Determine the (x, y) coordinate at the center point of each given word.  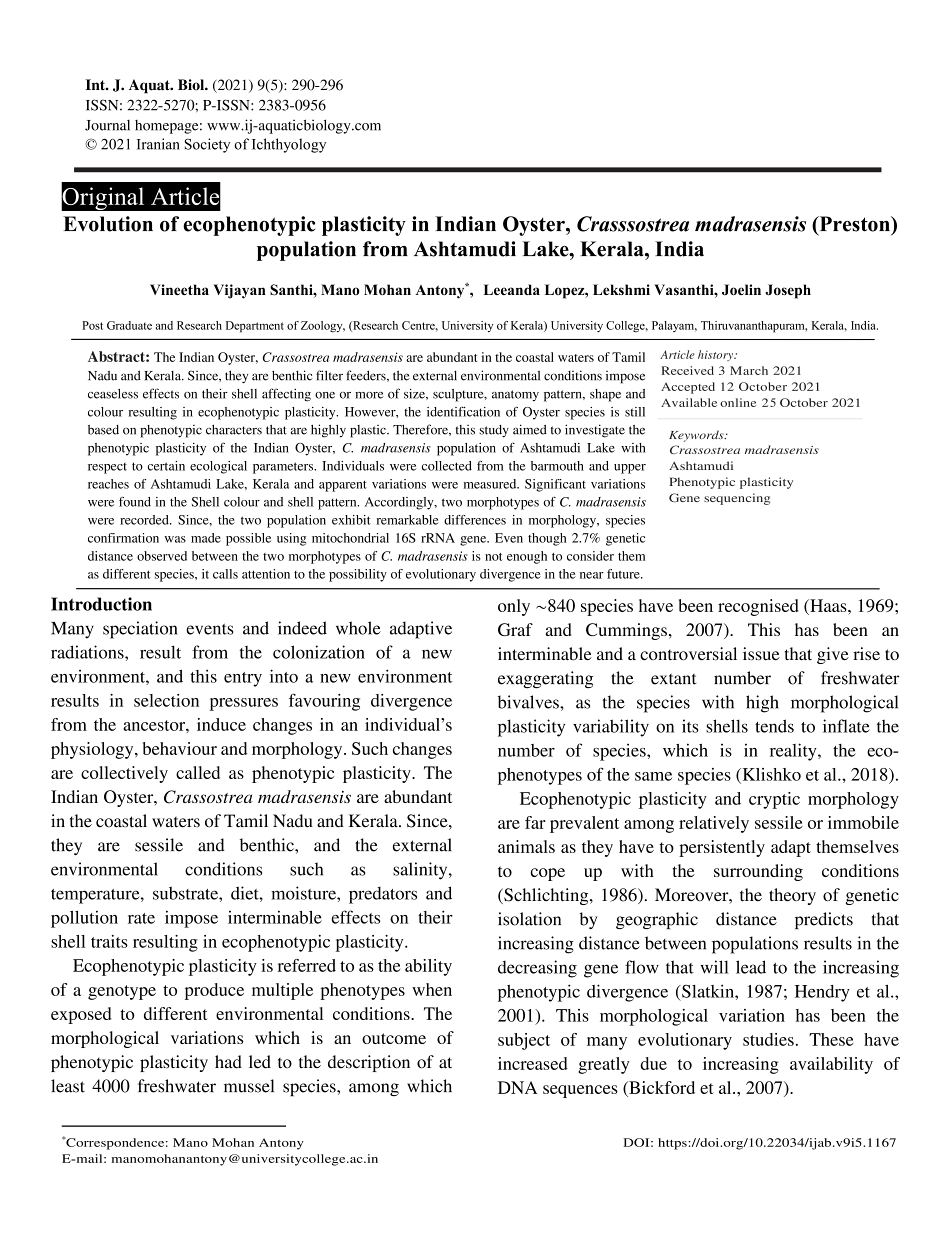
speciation (140, 630)
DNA (518, 1087)
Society (207, 145)
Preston (854, 225)
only (514, 607)
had (228, 1062)
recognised (758, 607)
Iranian (158, 144)
